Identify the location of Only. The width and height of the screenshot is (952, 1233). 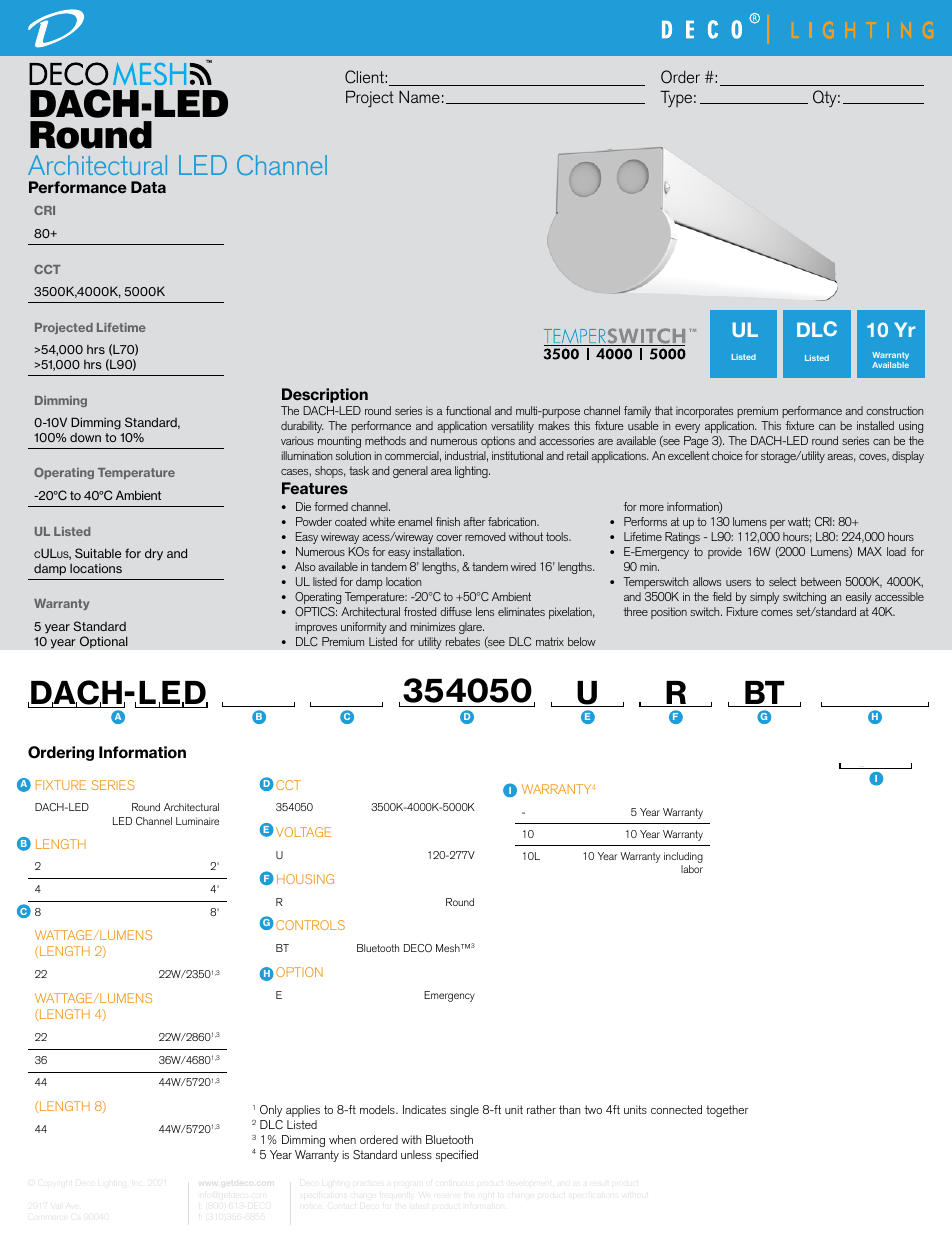
(271, 1111).
